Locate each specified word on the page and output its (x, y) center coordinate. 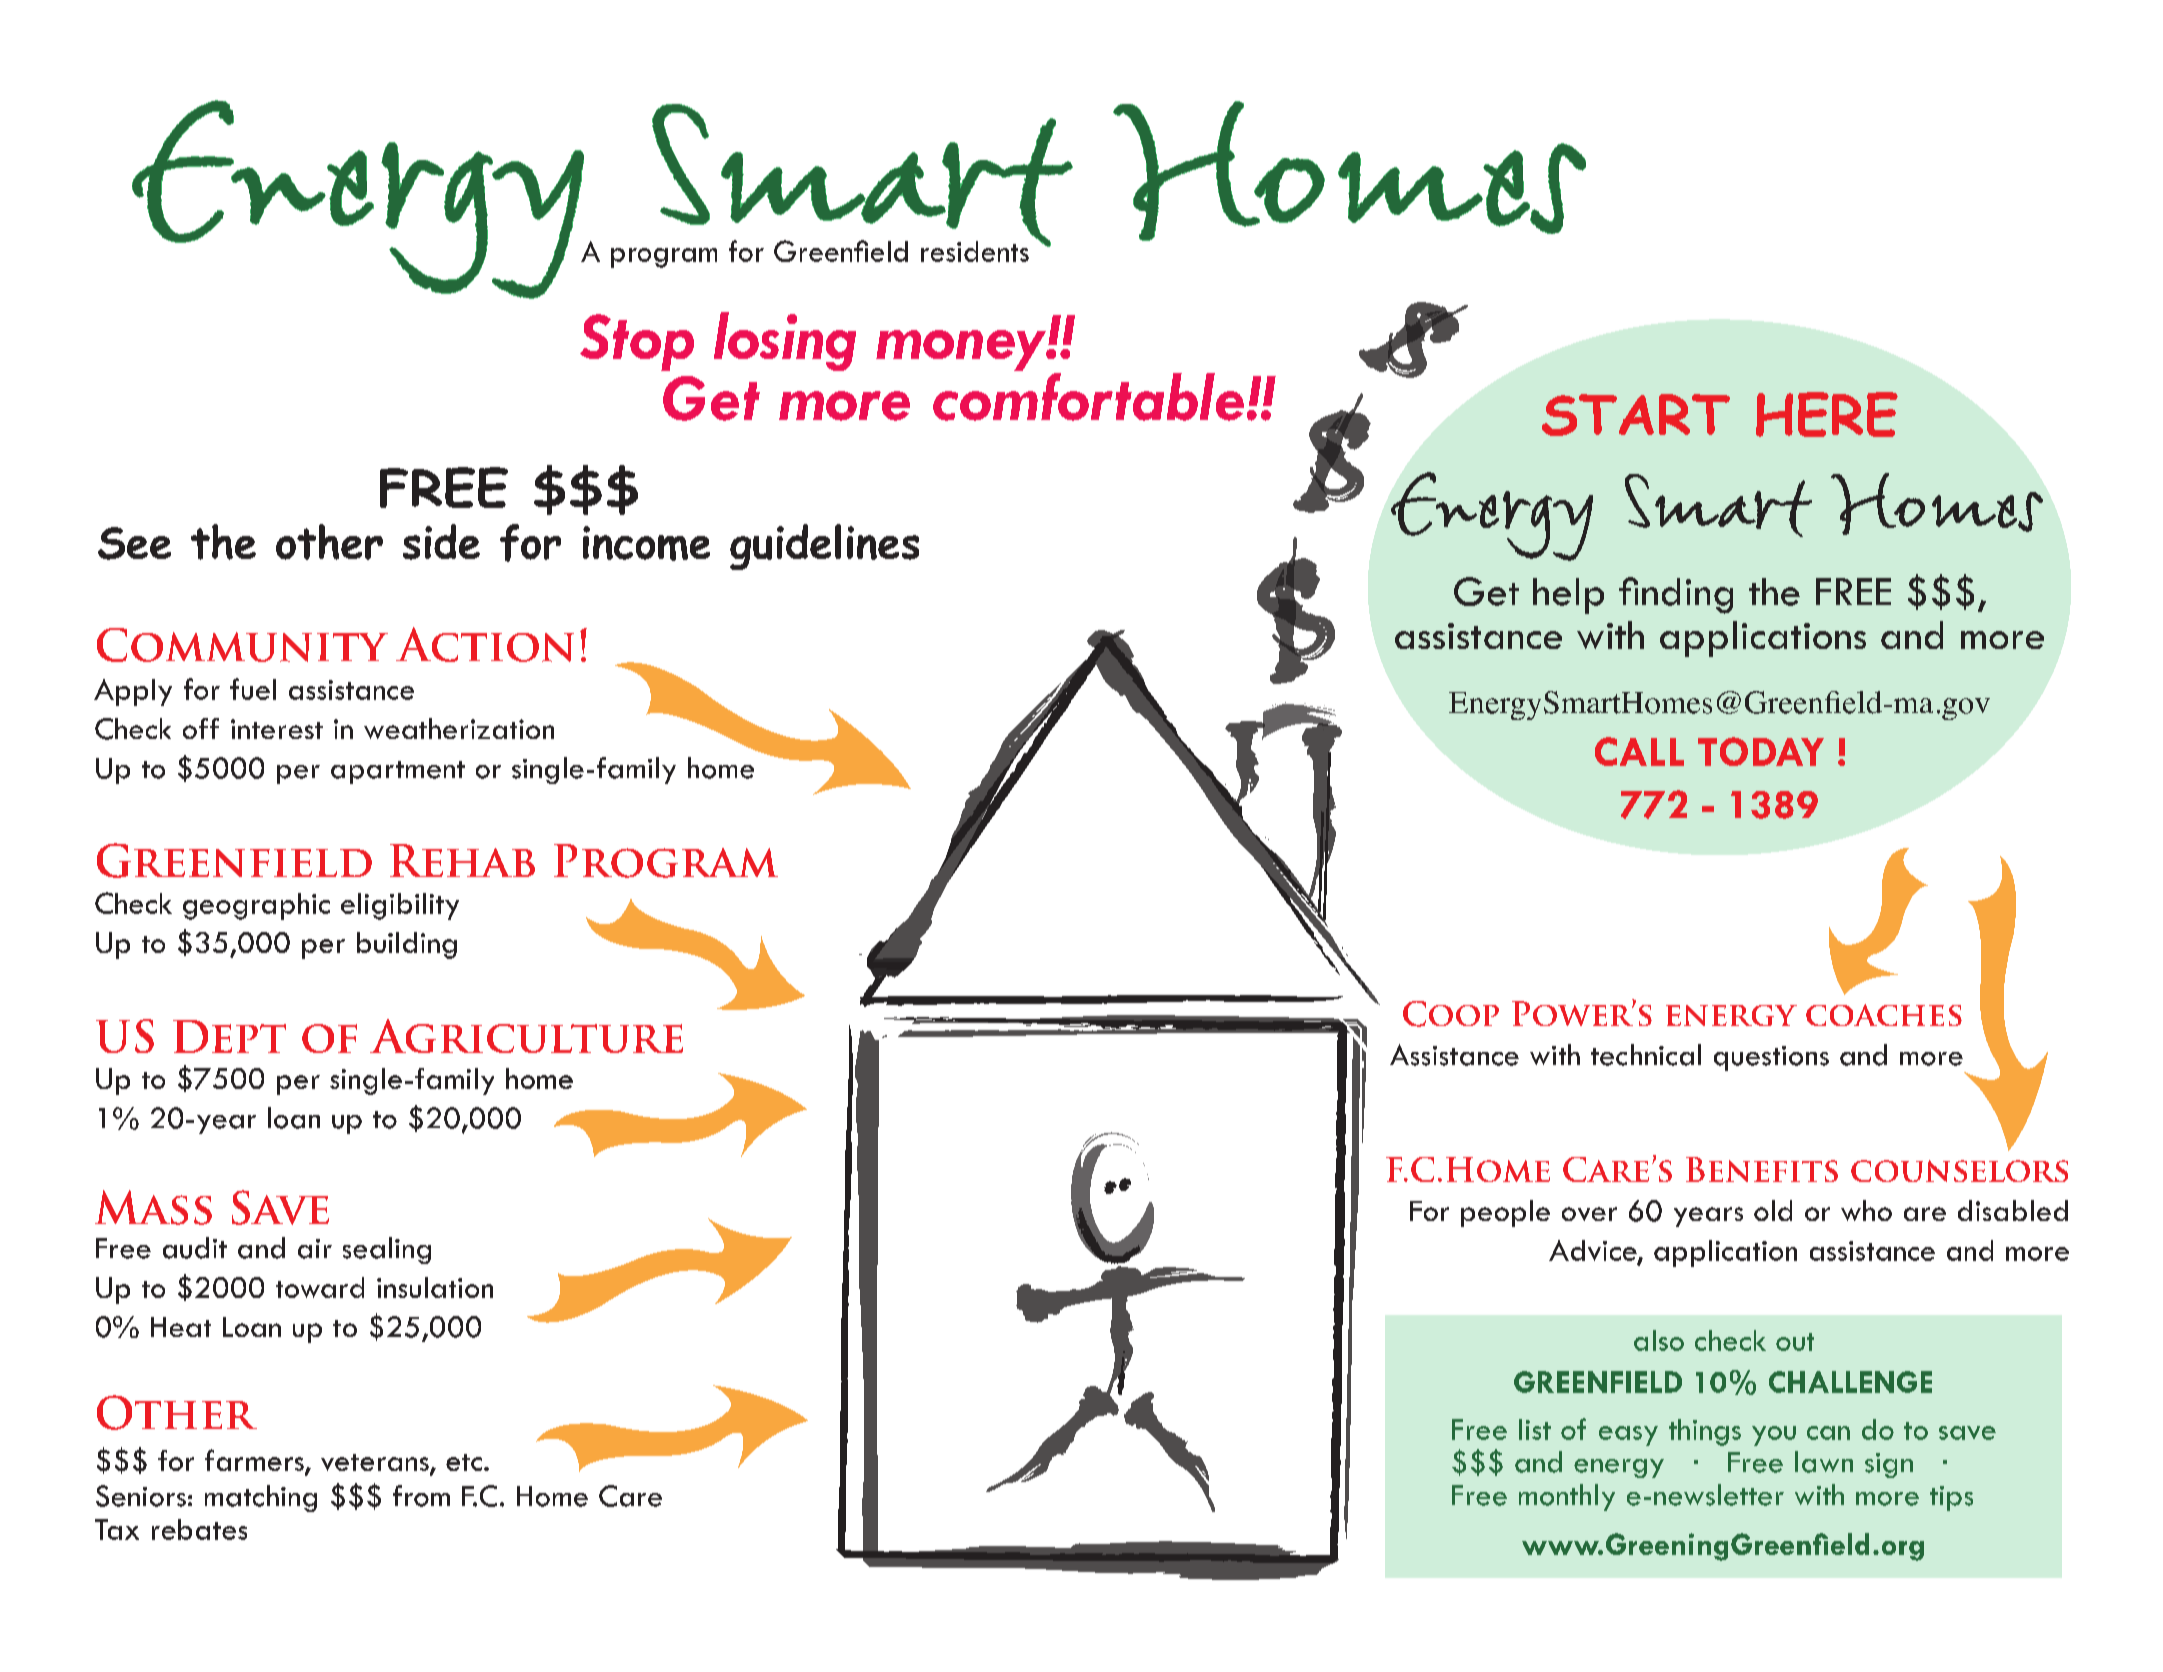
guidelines (824, 547)
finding (1676, 595)
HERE (1827, 414)
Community (242, 645)
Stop (637, 342)
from (421, 1496)
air (315, 1249)
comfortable (1088, 395)
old (1773, 1210)
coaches (1884, 1015)
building (407, 945)
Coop (1451, 1014)
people (1505, 1213)
